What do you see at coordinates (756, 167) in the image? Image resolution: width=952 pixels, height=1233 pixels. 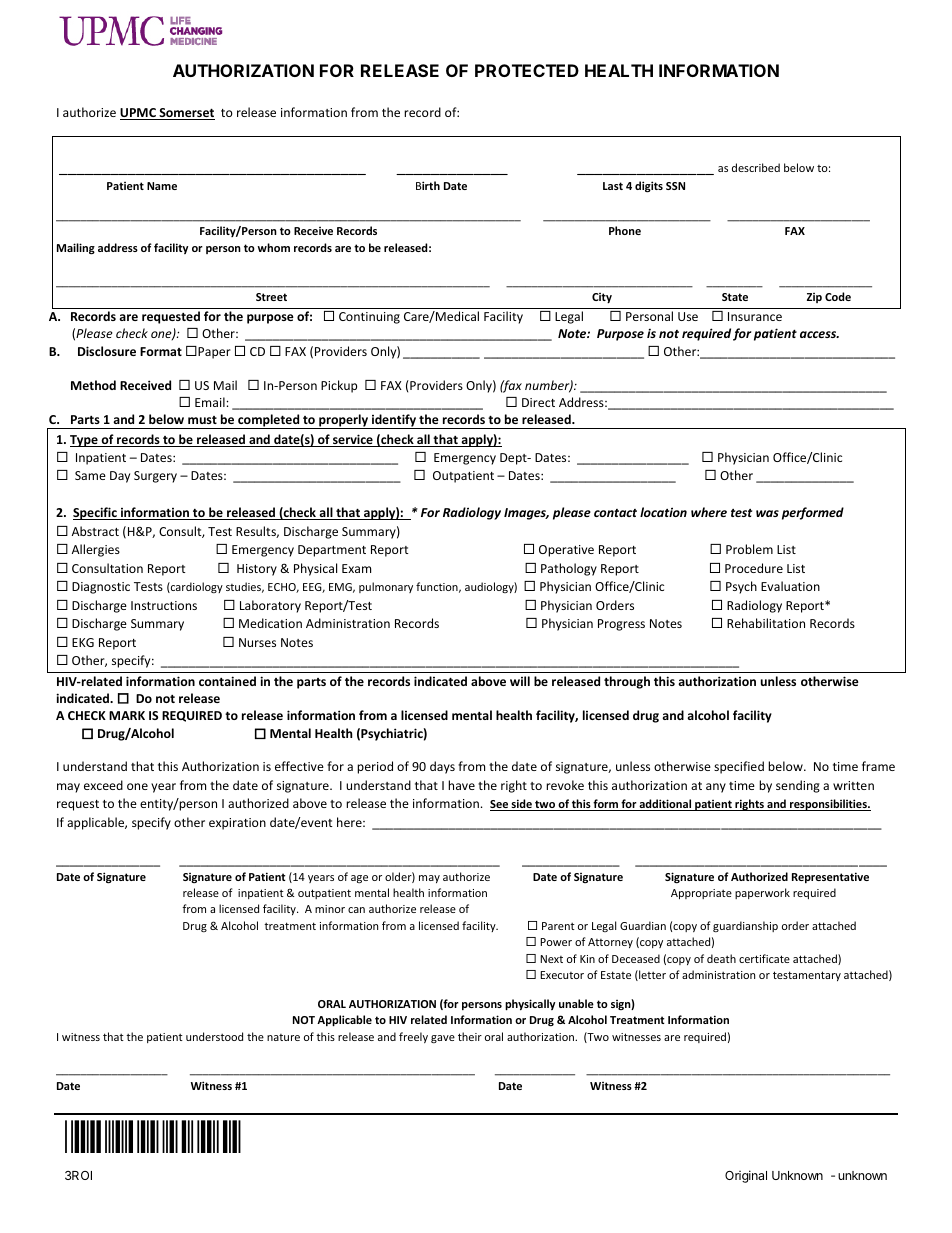 I see `described` at bounding box center [756, 167].
